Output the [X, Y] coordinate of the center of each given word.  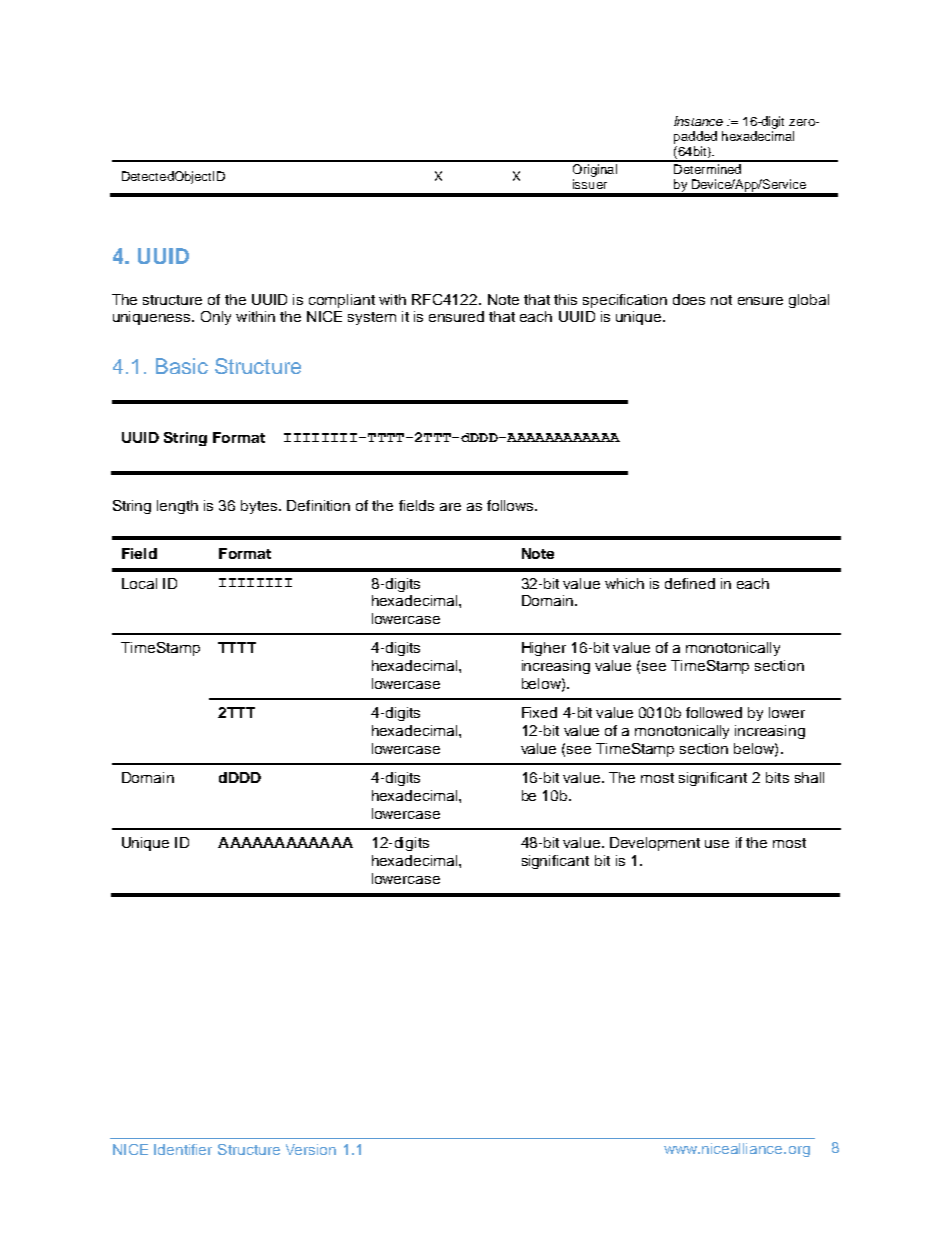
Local [139, 583]
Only [216, 318]
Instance [698, 121]
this [565, 299]
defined [690, 583]
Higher [544, 649]
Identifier [183, 1149]
